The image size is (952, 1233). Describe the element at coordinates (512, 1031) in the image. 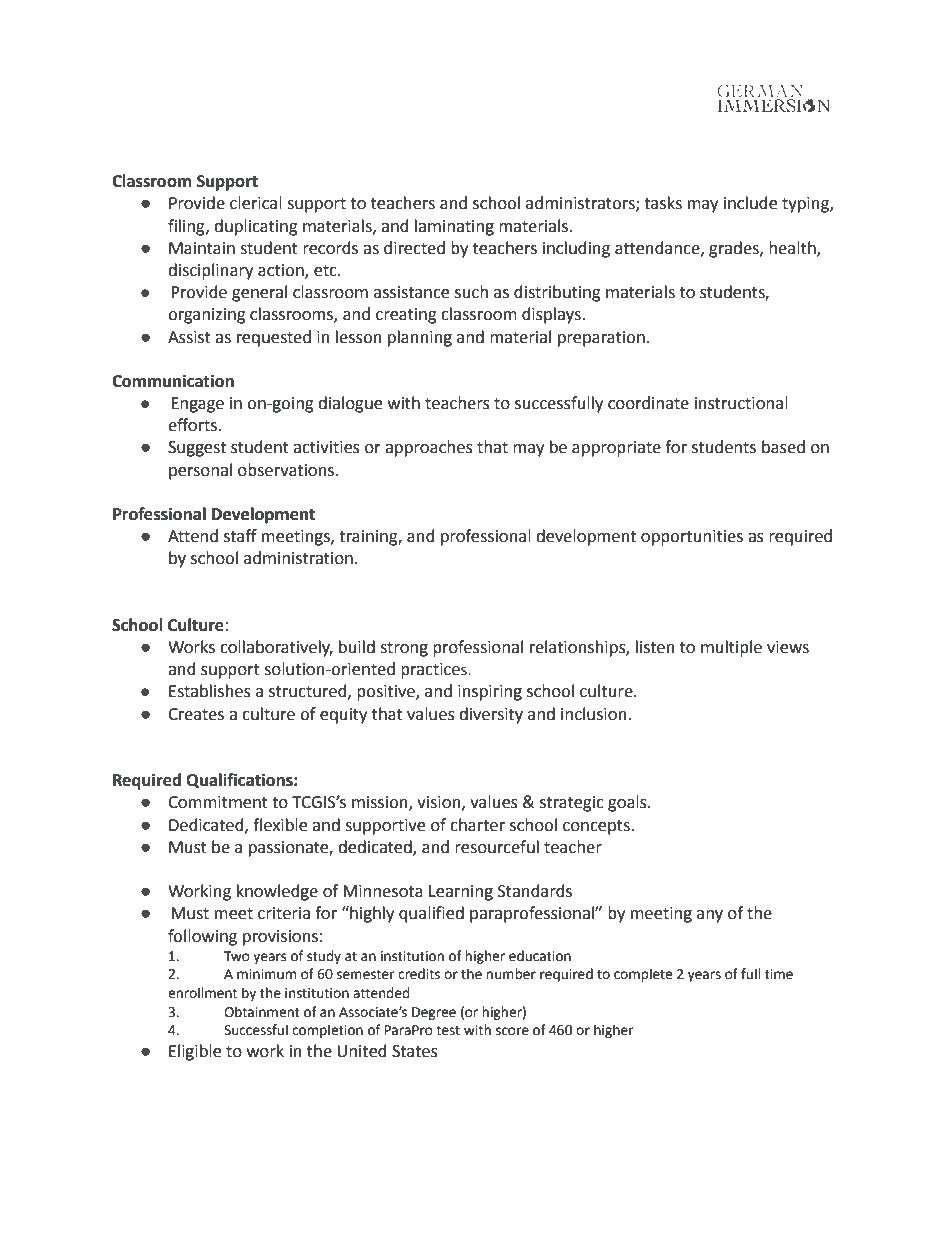

I see `score` at that location.
